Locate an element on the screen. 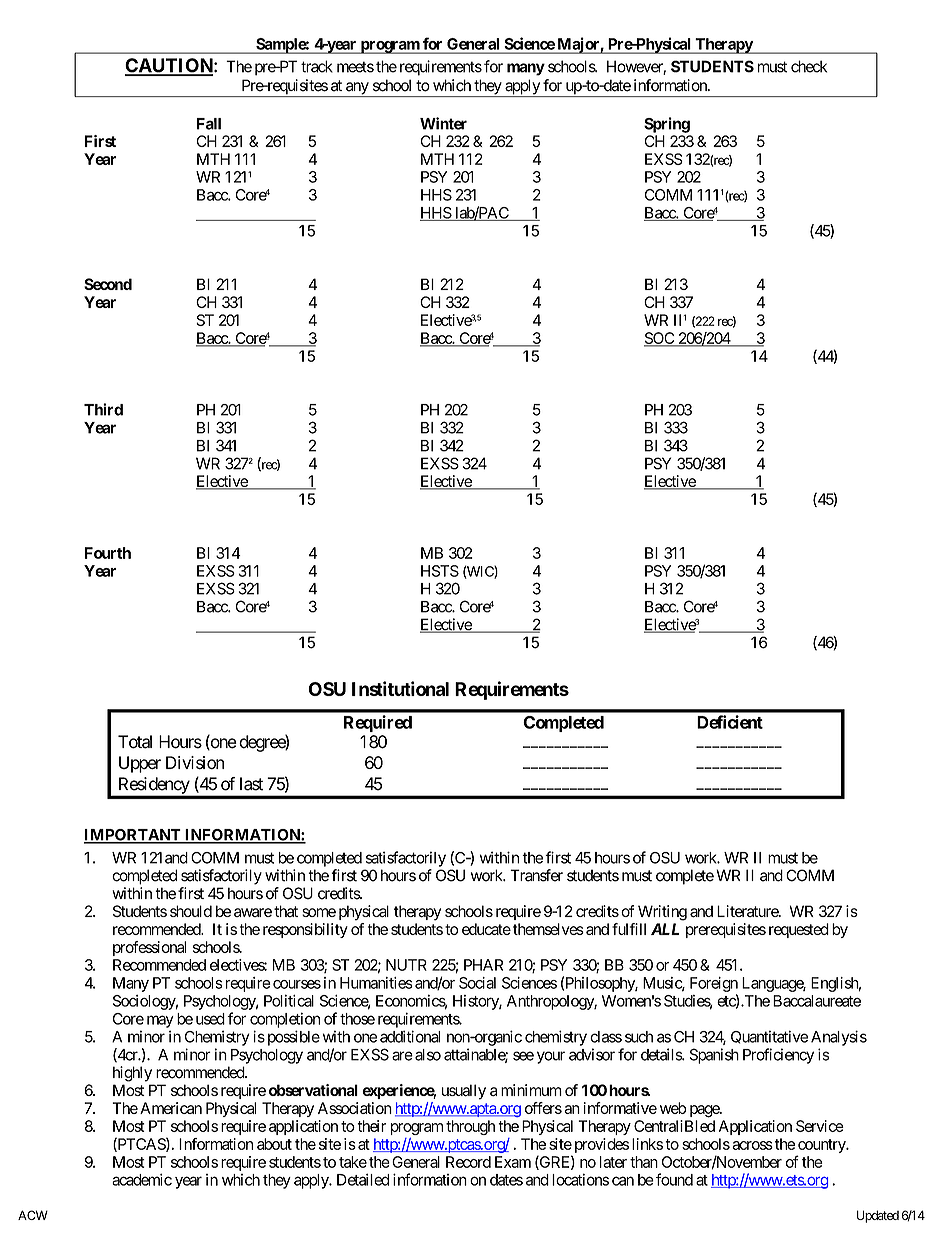 Image resolution: width=952 pixels, height=1233 pixels. Spring is located at coordinates (667, 125).
